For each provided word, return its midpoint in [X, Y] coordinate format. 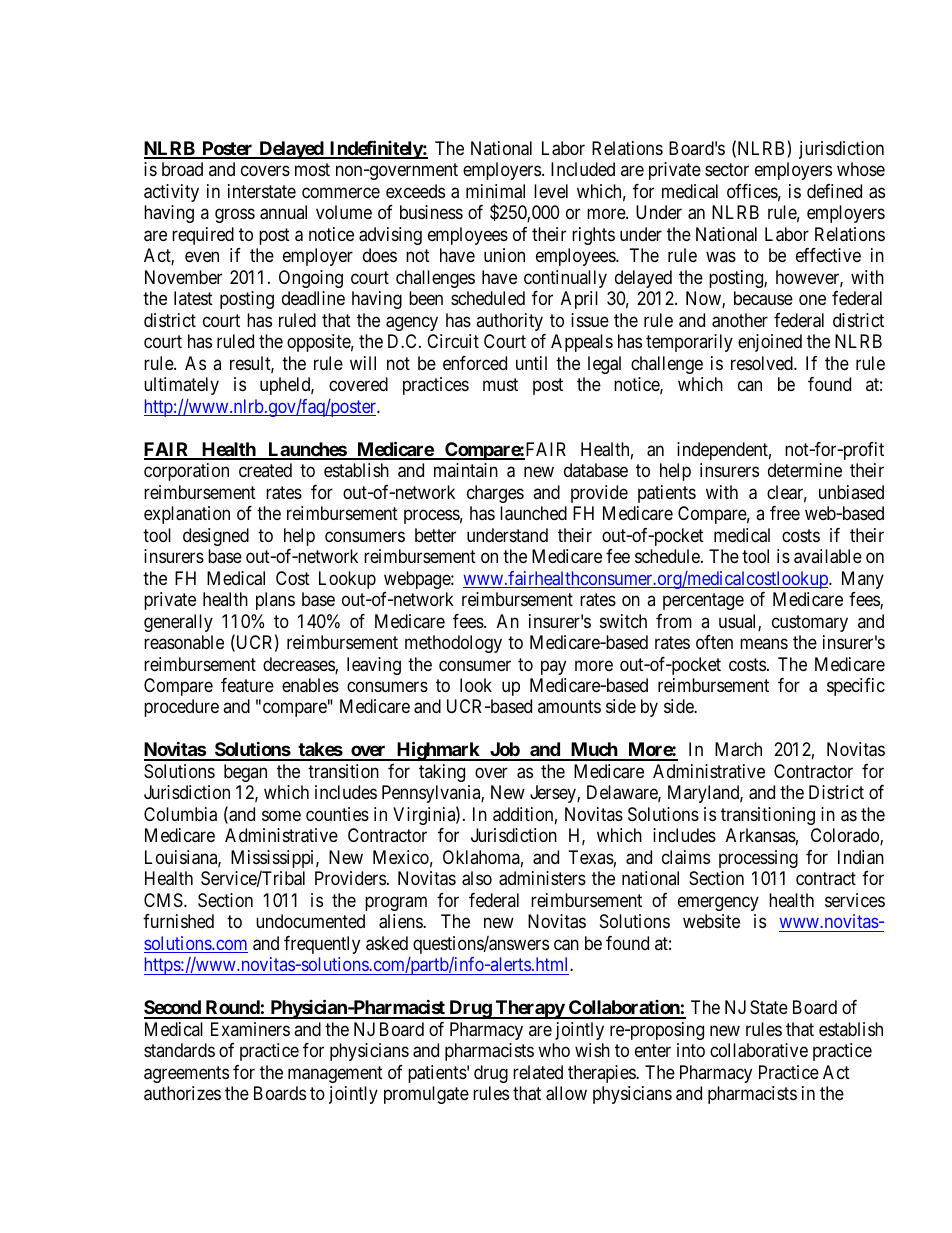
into [691, 1050]
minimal [495, 191]
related [538, 1072]
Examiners [250, 1029]
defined [834, 191]
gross [235, 216]
